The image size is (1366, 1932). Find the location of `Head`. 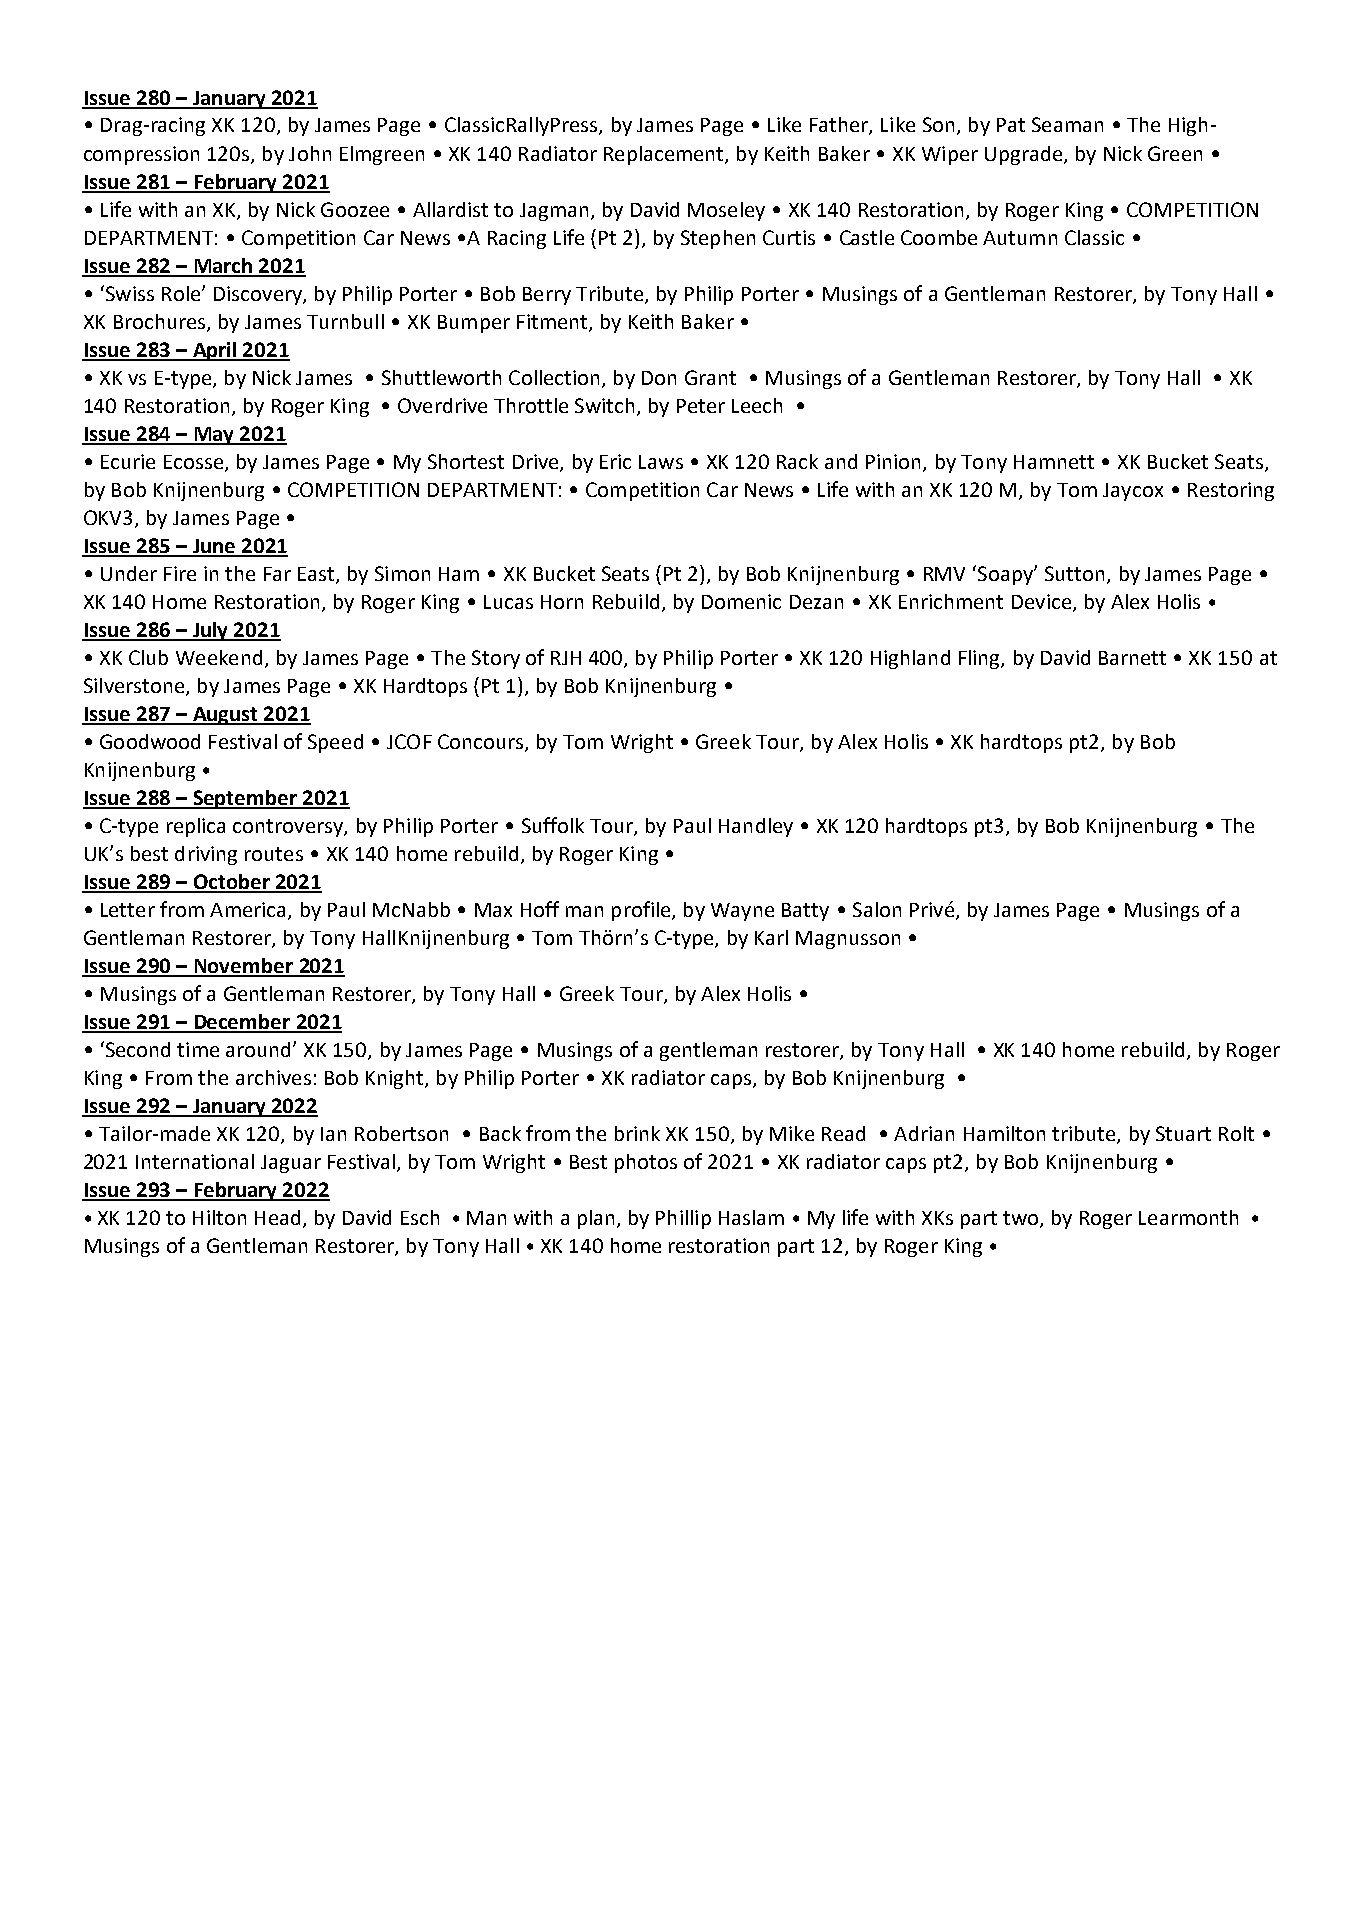

Head is located at coordinates (277, 1217).
